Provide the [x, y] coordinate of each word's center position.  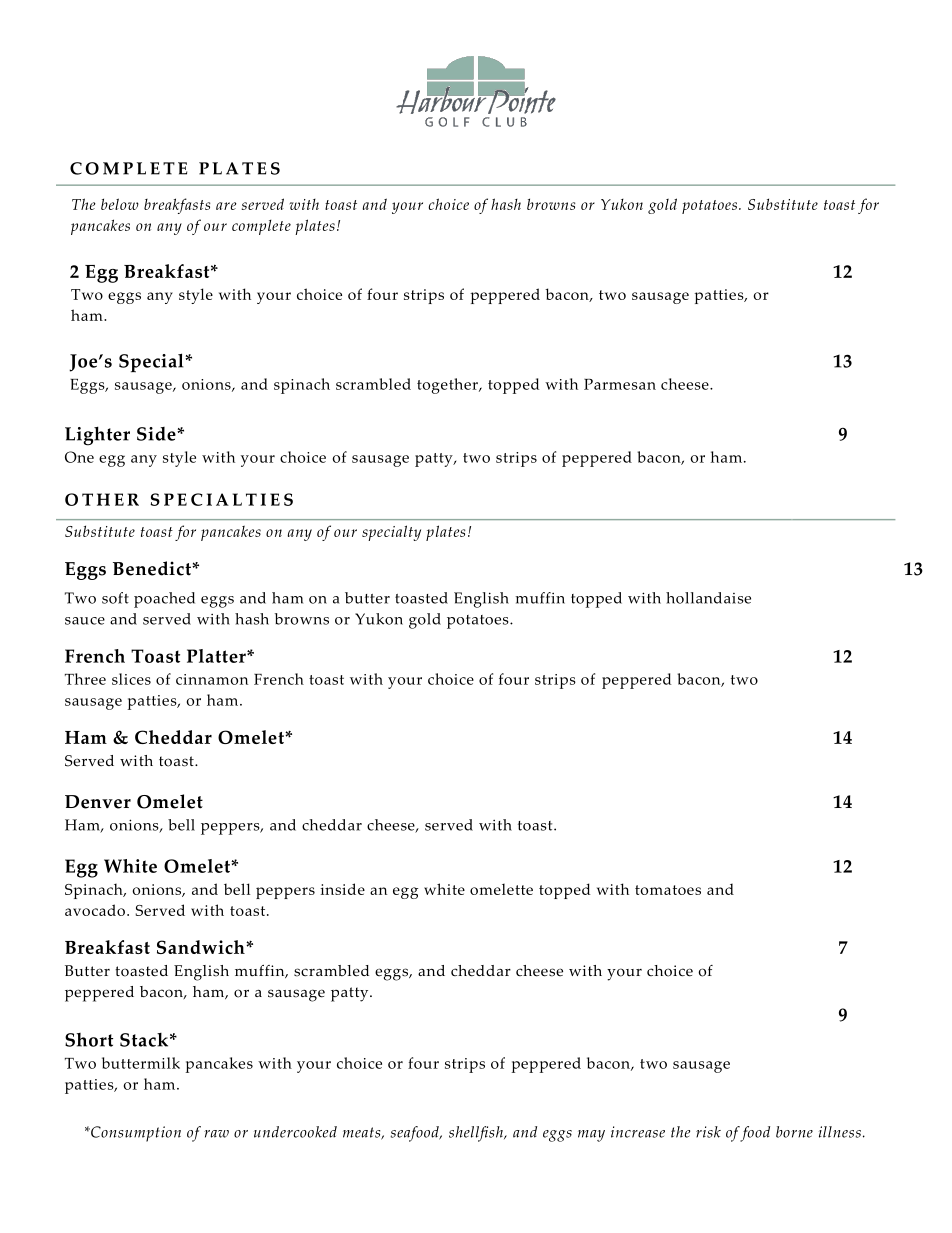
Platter [217, 656]
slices [131, 679]
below [120, 204]
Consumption [135, 1134]
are [226, 206]
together [448, 386]
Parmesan [620, 384]
